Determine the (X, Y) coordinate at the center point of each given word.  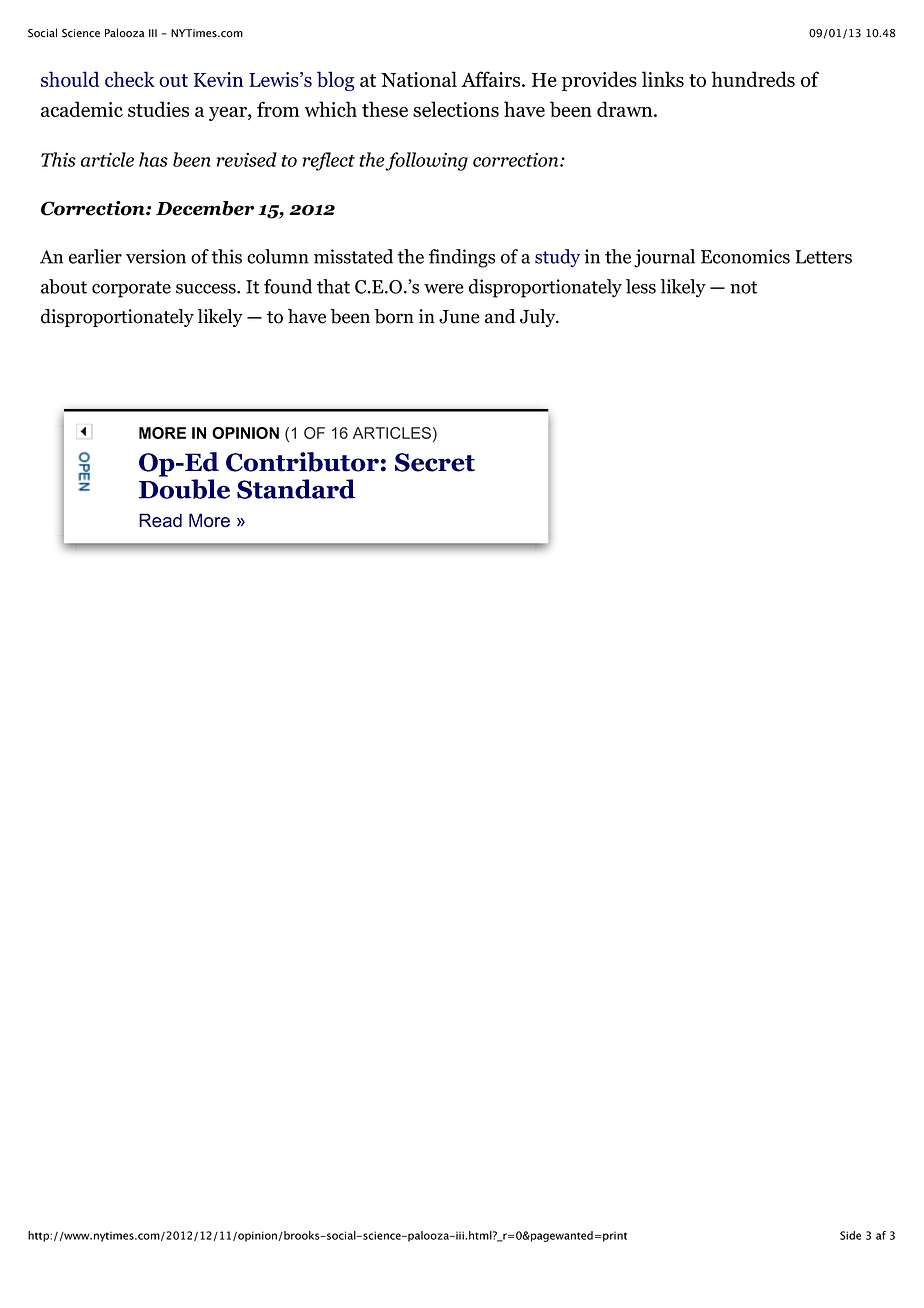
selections (456, 109)
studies (158, 109)
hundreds (753, 79)
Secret (435, 462)
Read (160, 520)
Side (850, 1235)
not (743, 287)
